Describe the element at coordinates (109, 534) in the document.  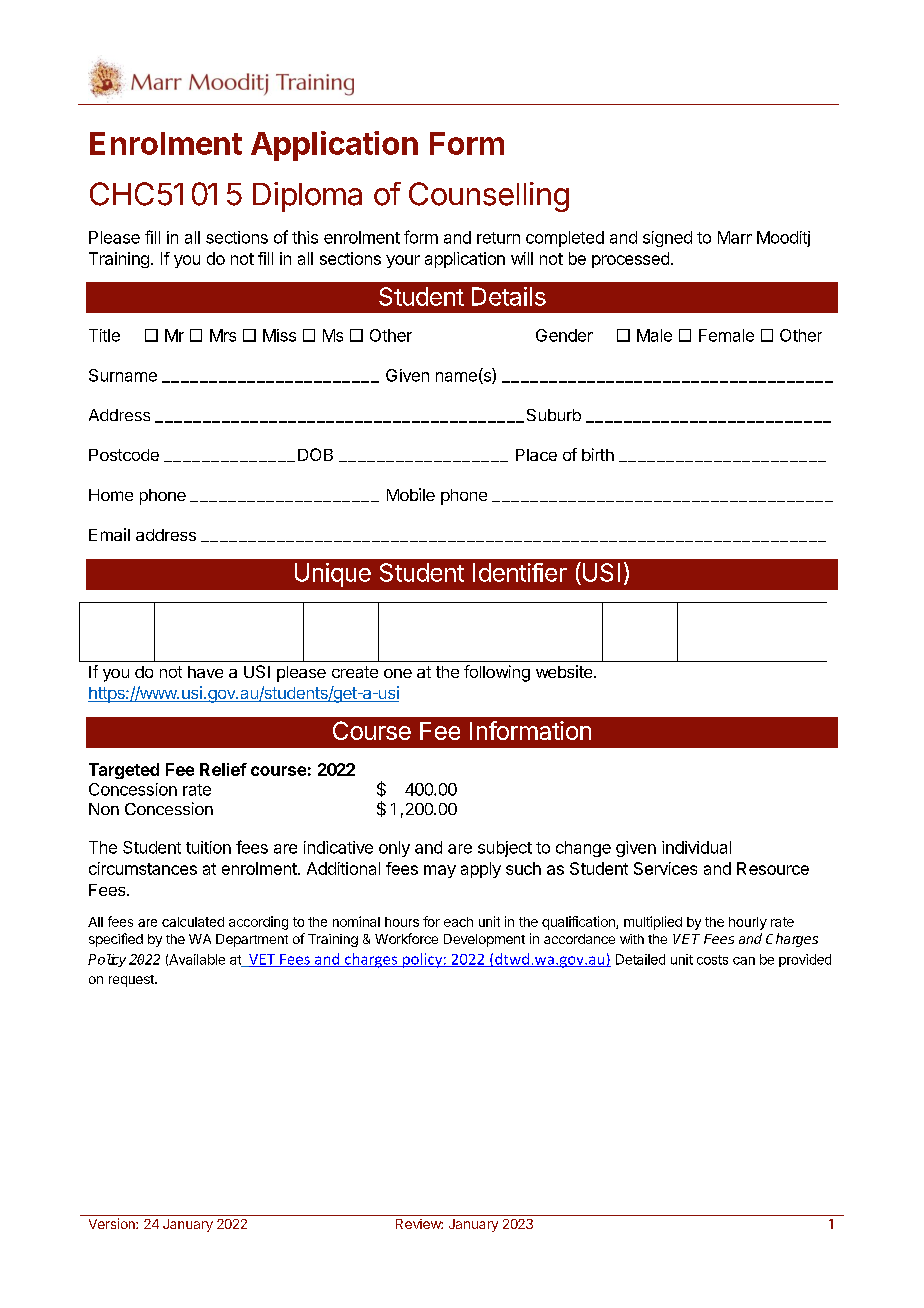
I see `Email` at that location.
